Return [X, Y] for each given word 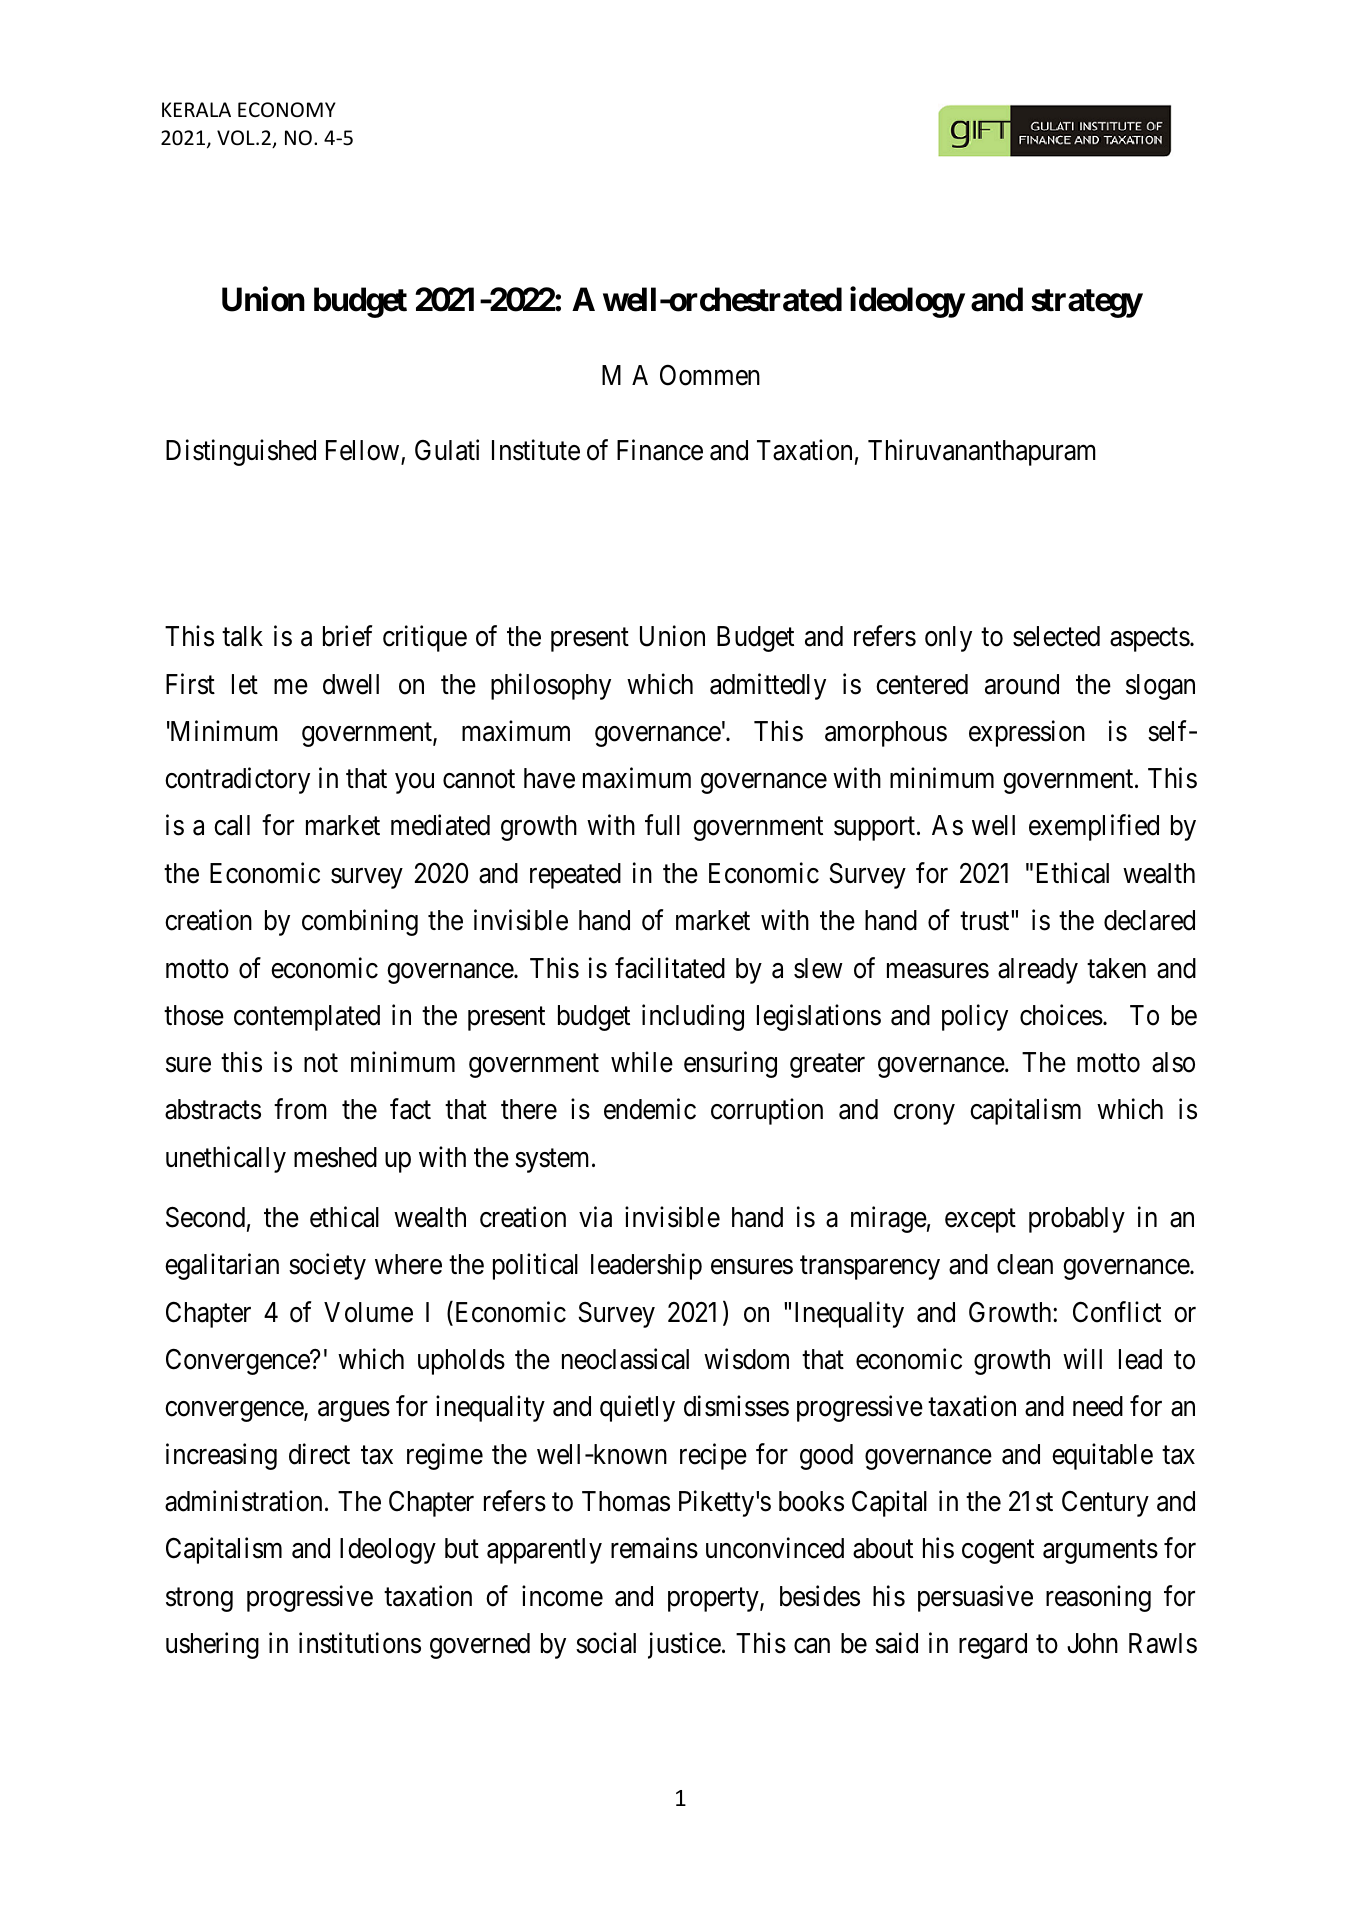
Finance [660, 450]
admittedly [768, 686]
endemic [650, 1109]
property [714, 1600]
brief [347, 636]
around [1022, 684]
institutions [360, 1643]
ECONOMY [287, 110]
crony [924, 1115]
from [300, 1109]
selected [1056, 636]
